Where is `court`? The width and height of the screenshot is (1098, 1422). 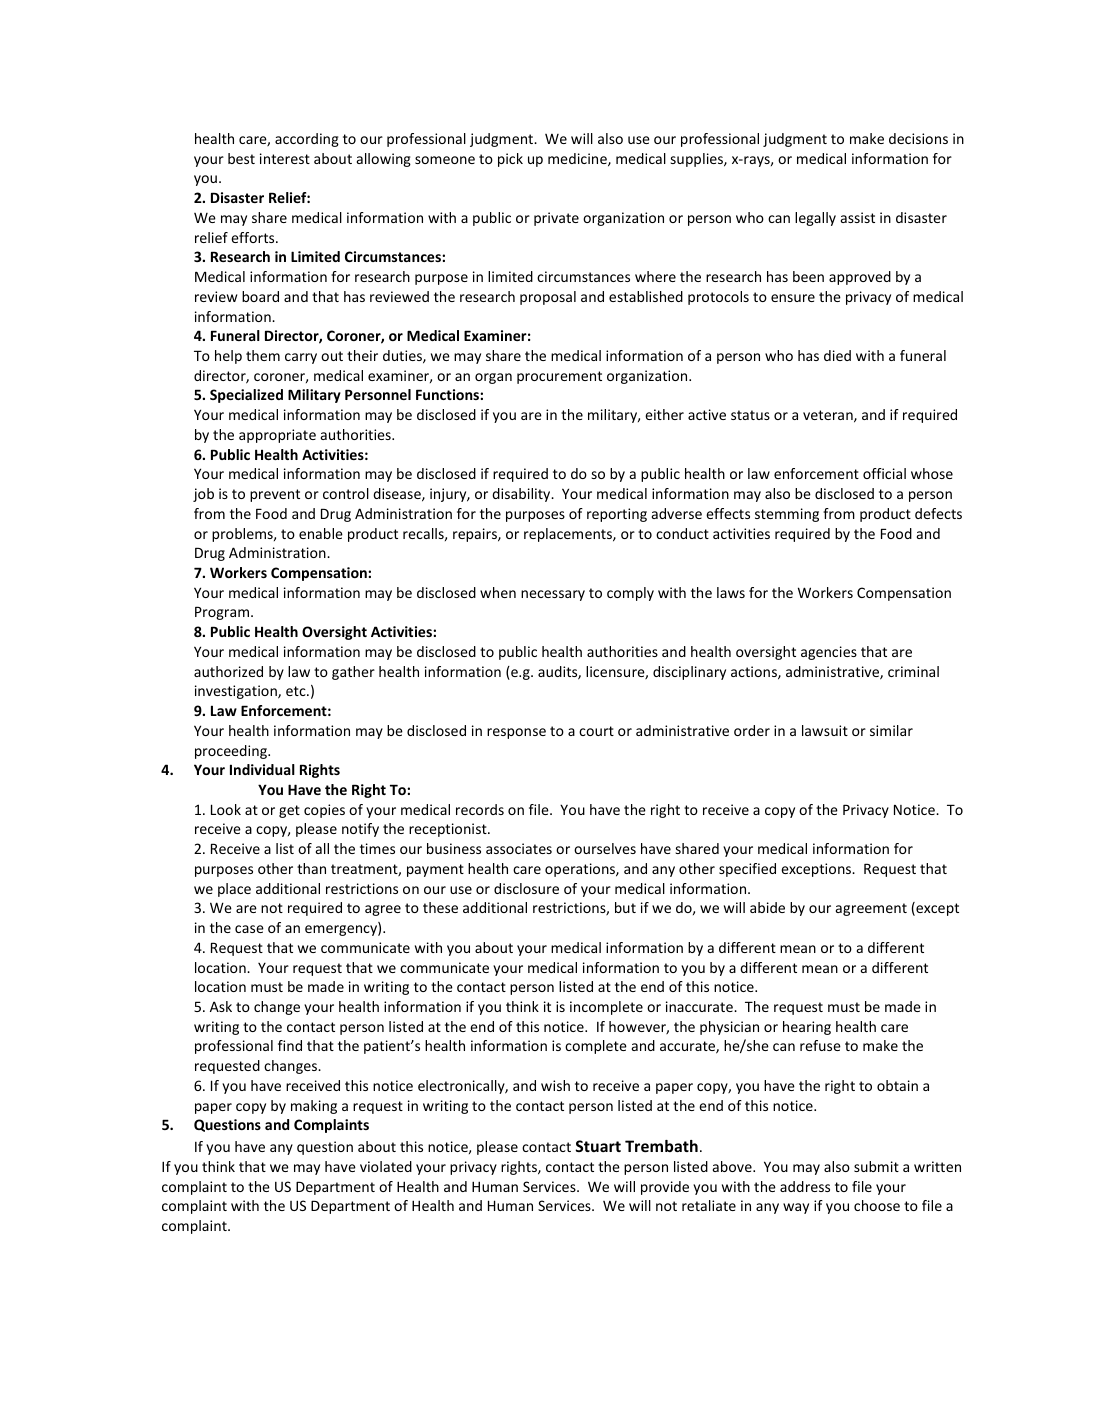
court is located at coordinates (596, 731).
